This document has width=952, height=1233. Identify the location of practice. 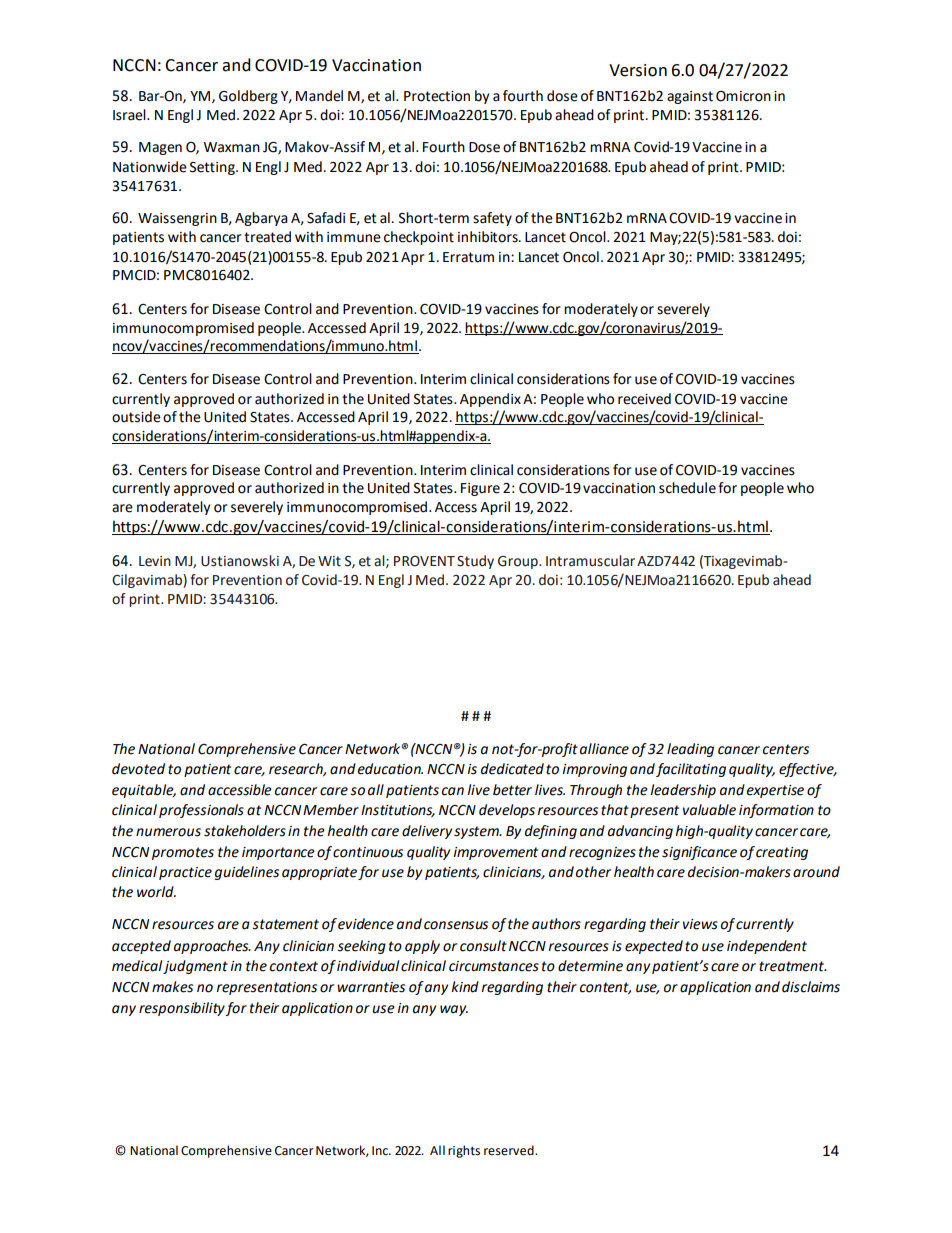
(185, 873).
